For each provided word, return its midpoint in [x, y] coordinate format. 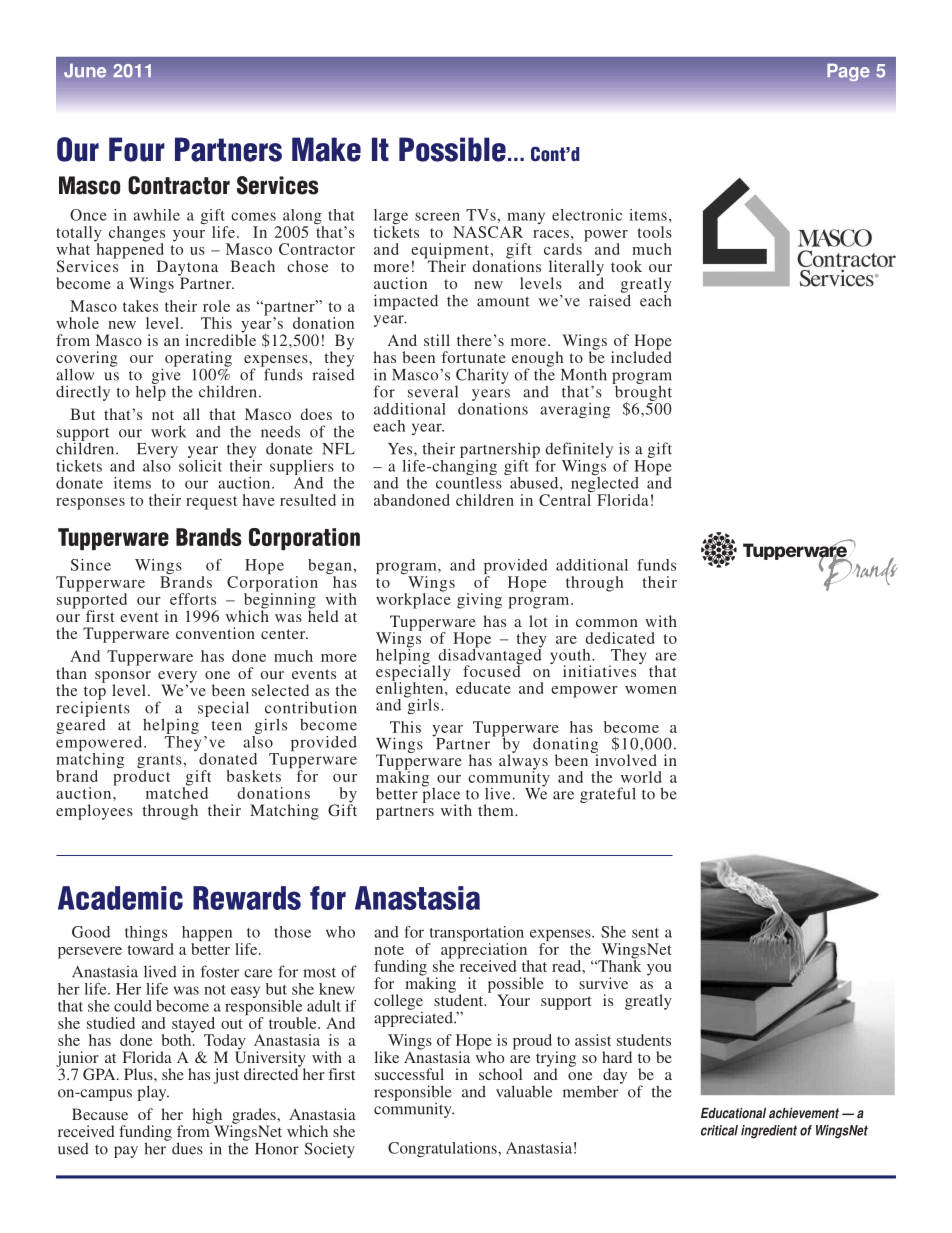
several [433, 391]
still [437, 340]
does [316, 414]
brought [642, 393]
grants [159, 763]
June [85, 71]
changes [137, 235]
